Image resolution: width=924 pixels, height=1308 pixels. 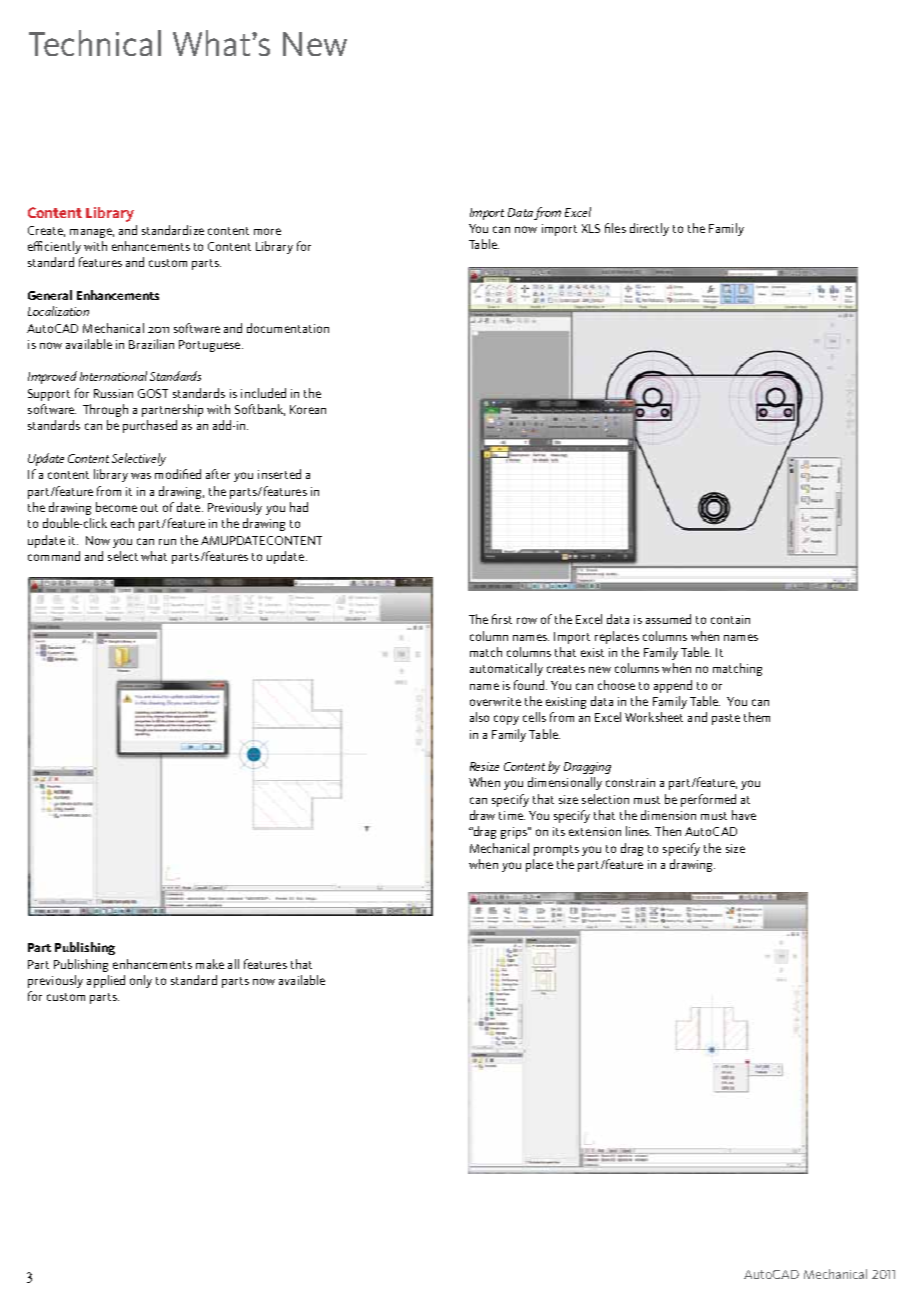 What do you see at coordinates (299, 507) in the document?
I see `had` at bounding box center [299, 507].
